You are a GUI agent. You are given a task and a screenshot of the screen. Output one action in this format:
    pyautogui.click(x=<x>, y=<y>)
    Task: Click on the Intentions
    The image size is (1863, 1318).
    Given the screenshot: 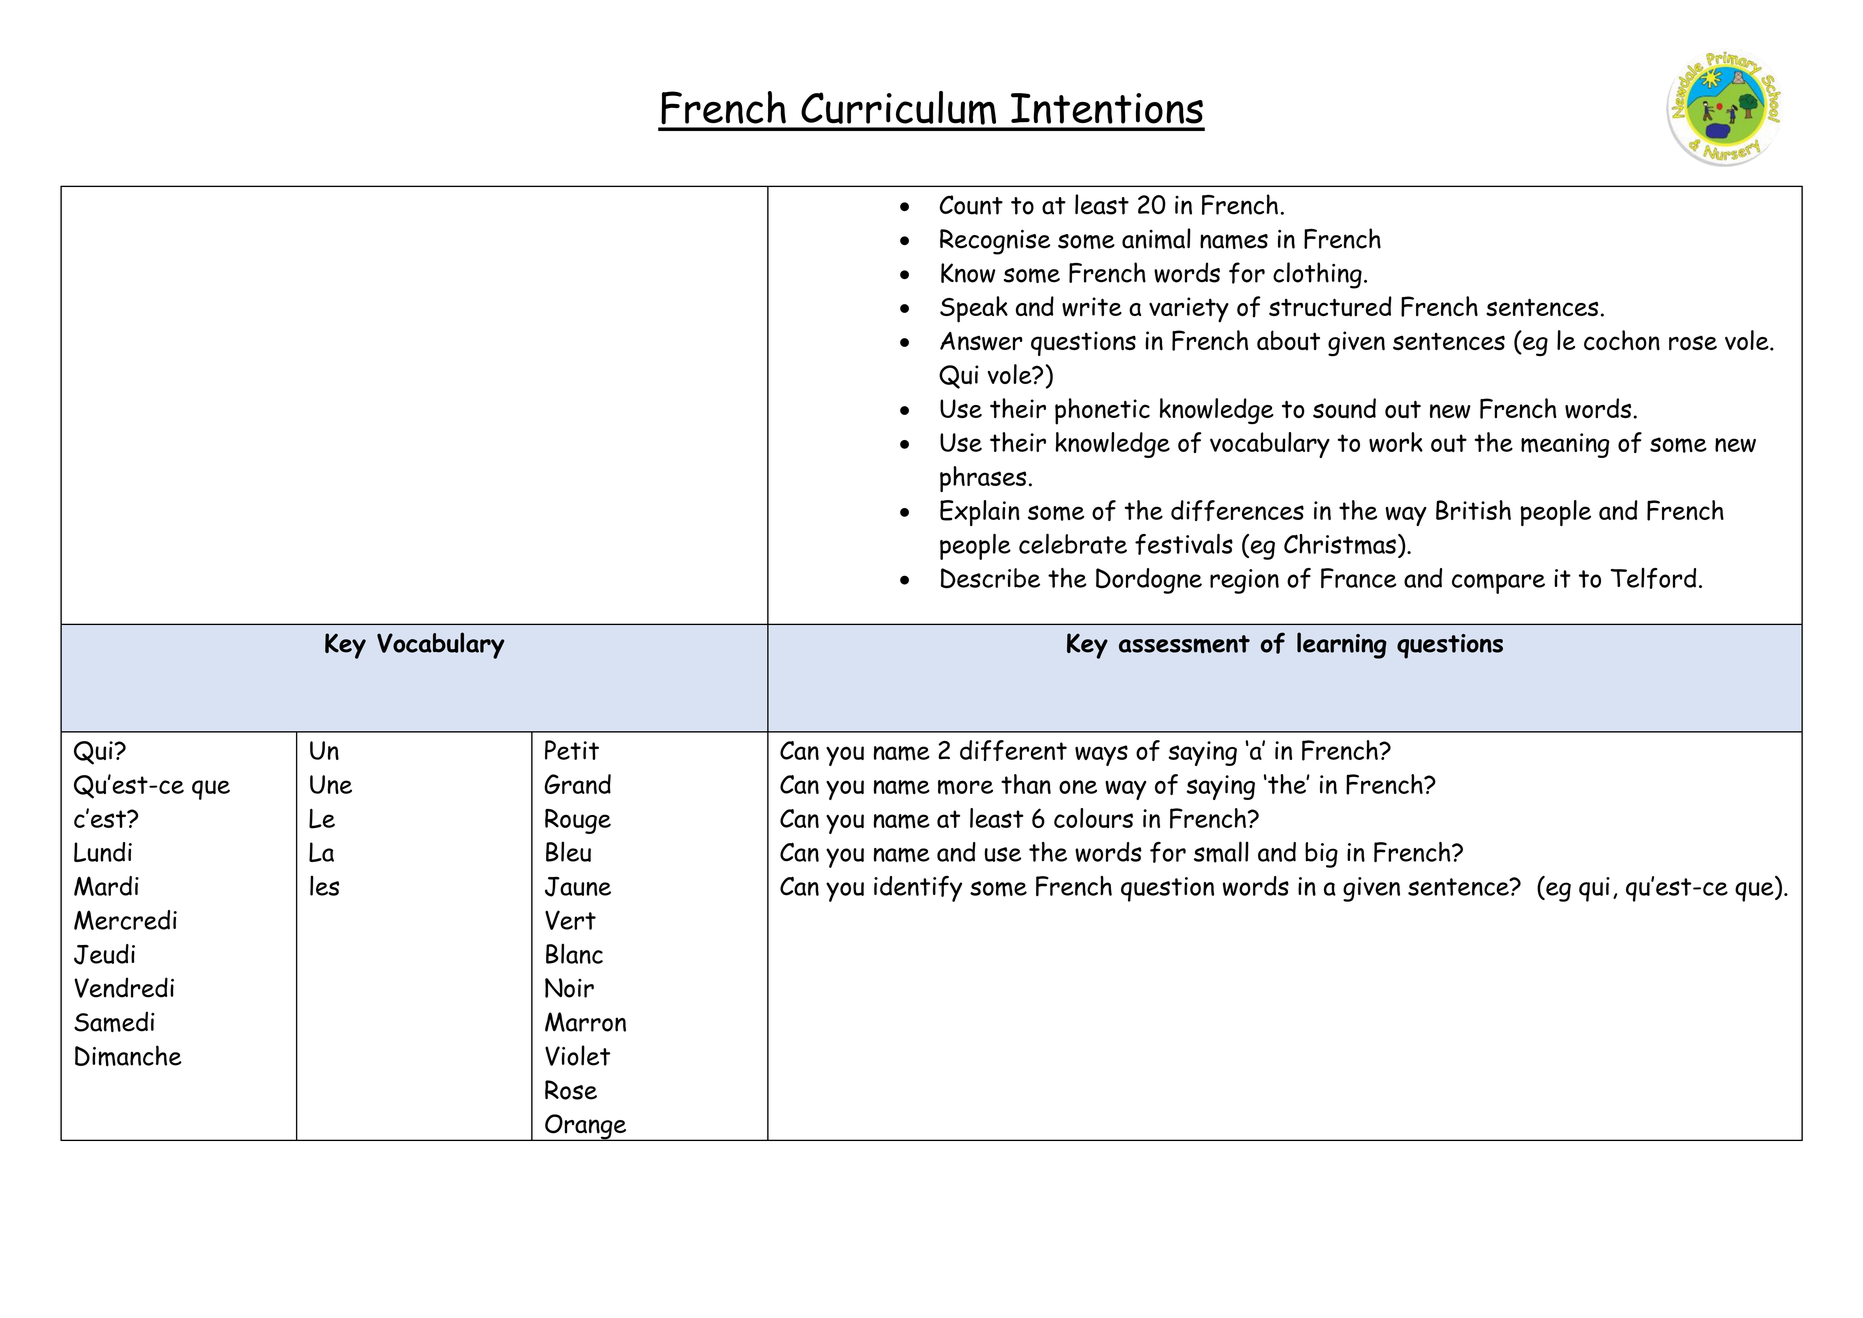 What is the action you would take?
    pyautogui.click(x=1107, y=108)
